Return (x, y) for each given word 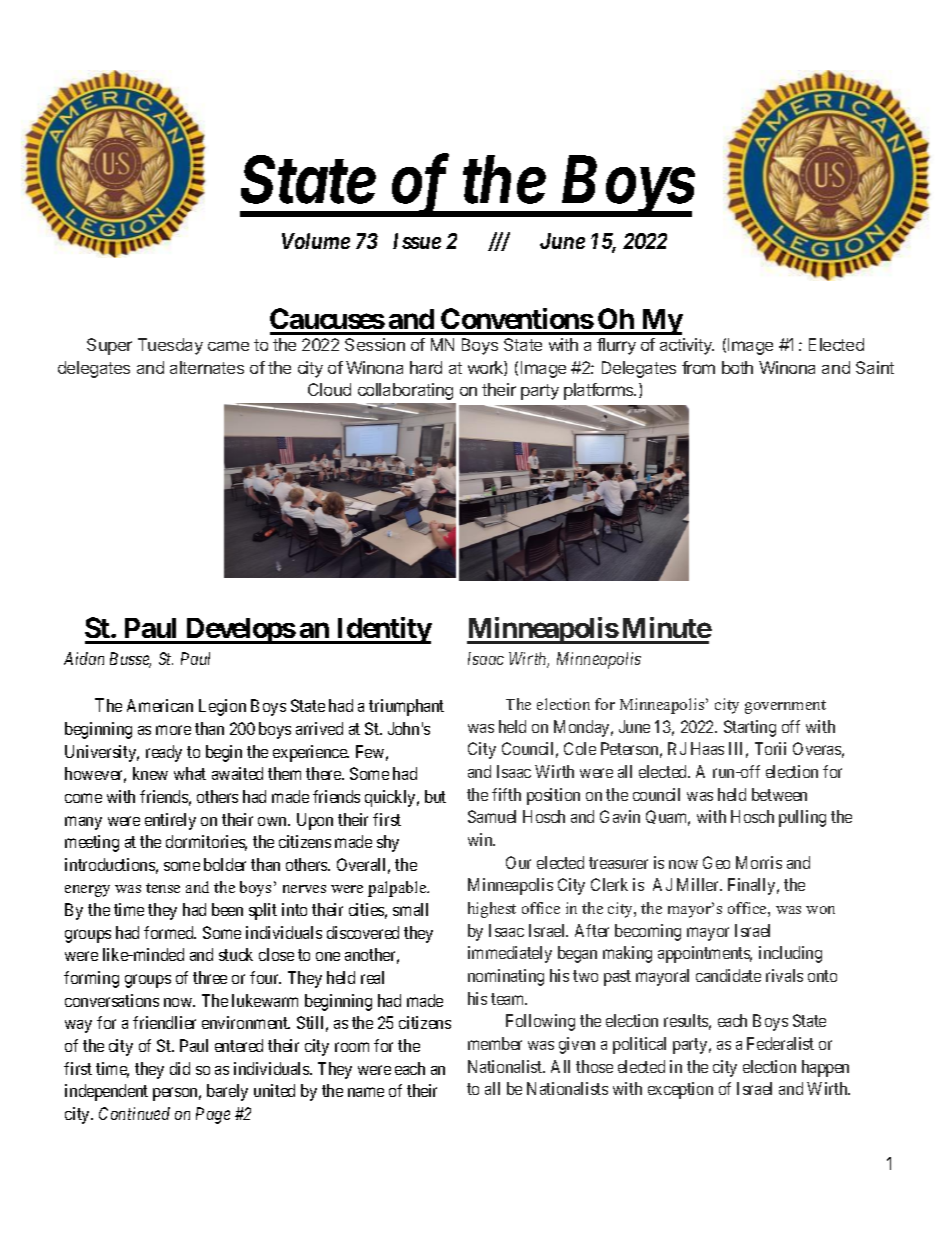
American (160, 705)
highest (492, 910)
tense (163, 888)
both (737, 367)
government (785, 707)
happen (825, 1068)
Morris (759, 862)
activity (687, 346)
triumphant (406, 707)
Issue (417, 241)
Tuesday (170, 346)
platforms (600, 391)
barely (227, 1092)
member (495, 1043)
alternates (207, 367)
